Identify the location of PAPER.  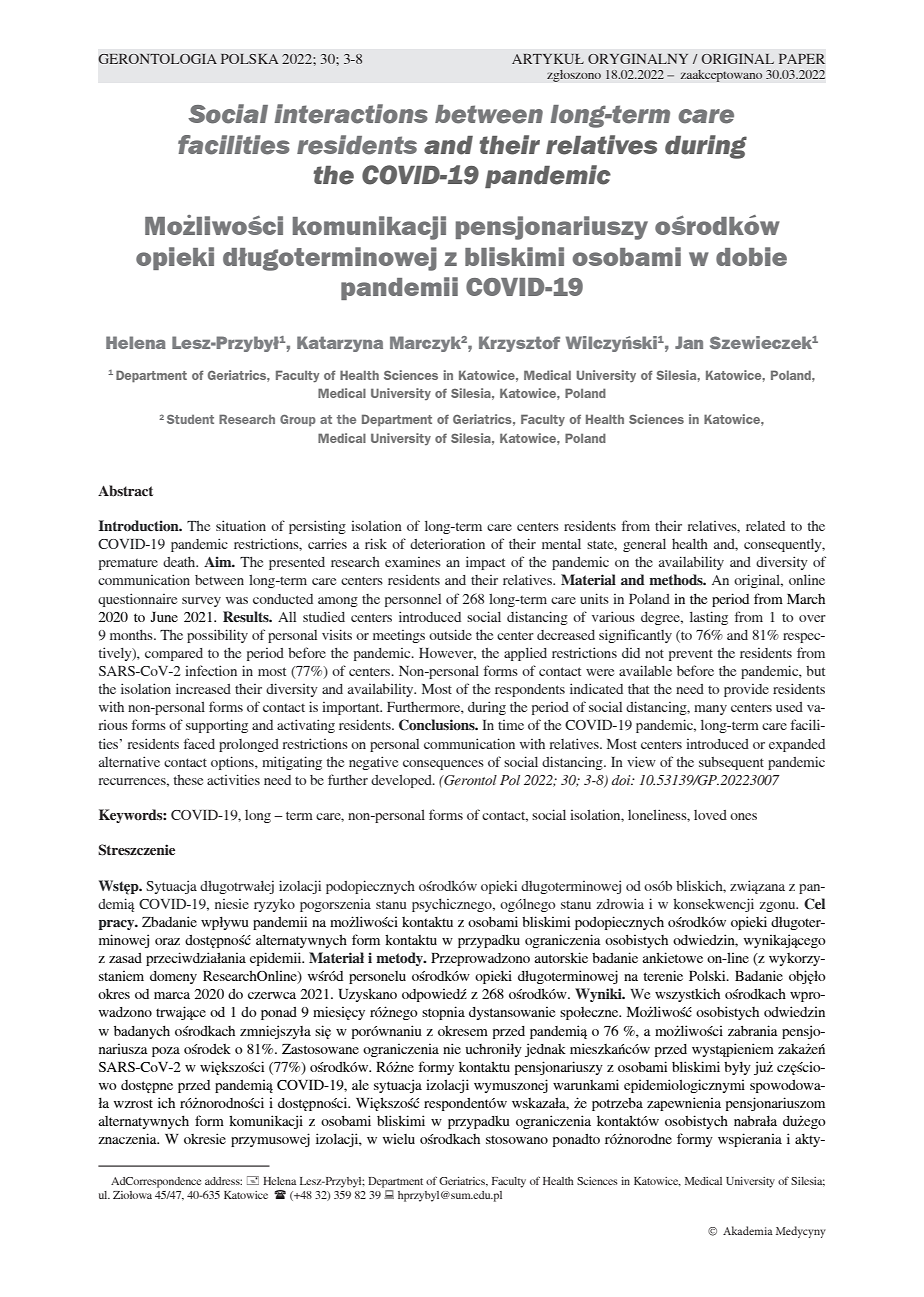
(802, 59).
